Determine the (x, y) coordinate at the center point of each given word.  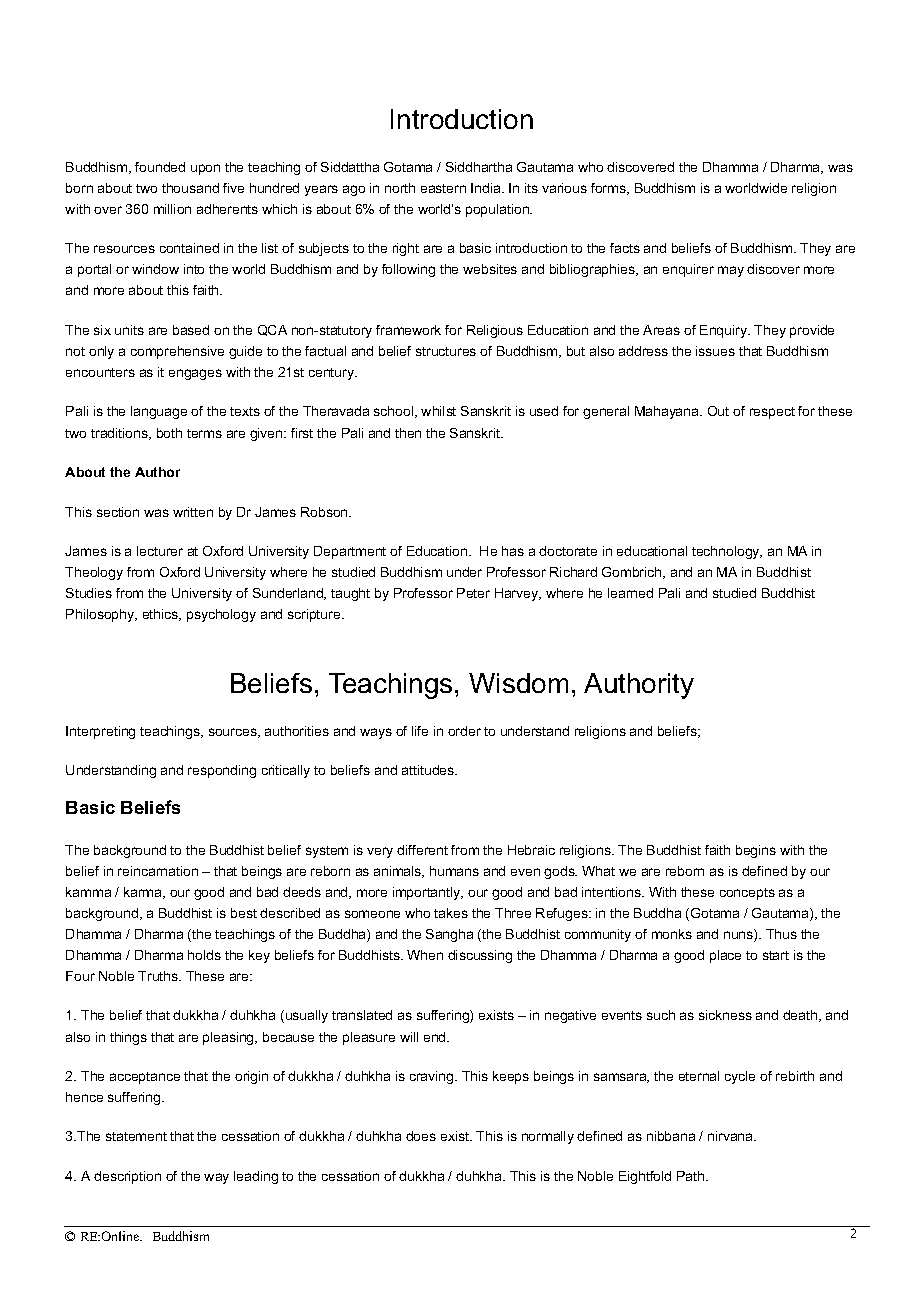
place (725, 956)
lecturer (160, 551)
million (172, 209)
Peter (473, 593)
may (731, 271)
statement (136, 1136)
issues (715, 351)
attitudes (429, 770)
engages (195, 374)
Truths (159, 976)
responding (222, 771)
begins (756, 851)
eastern (443, 188)
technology (727, 552)
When (425, 955)
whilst (438, 411)
